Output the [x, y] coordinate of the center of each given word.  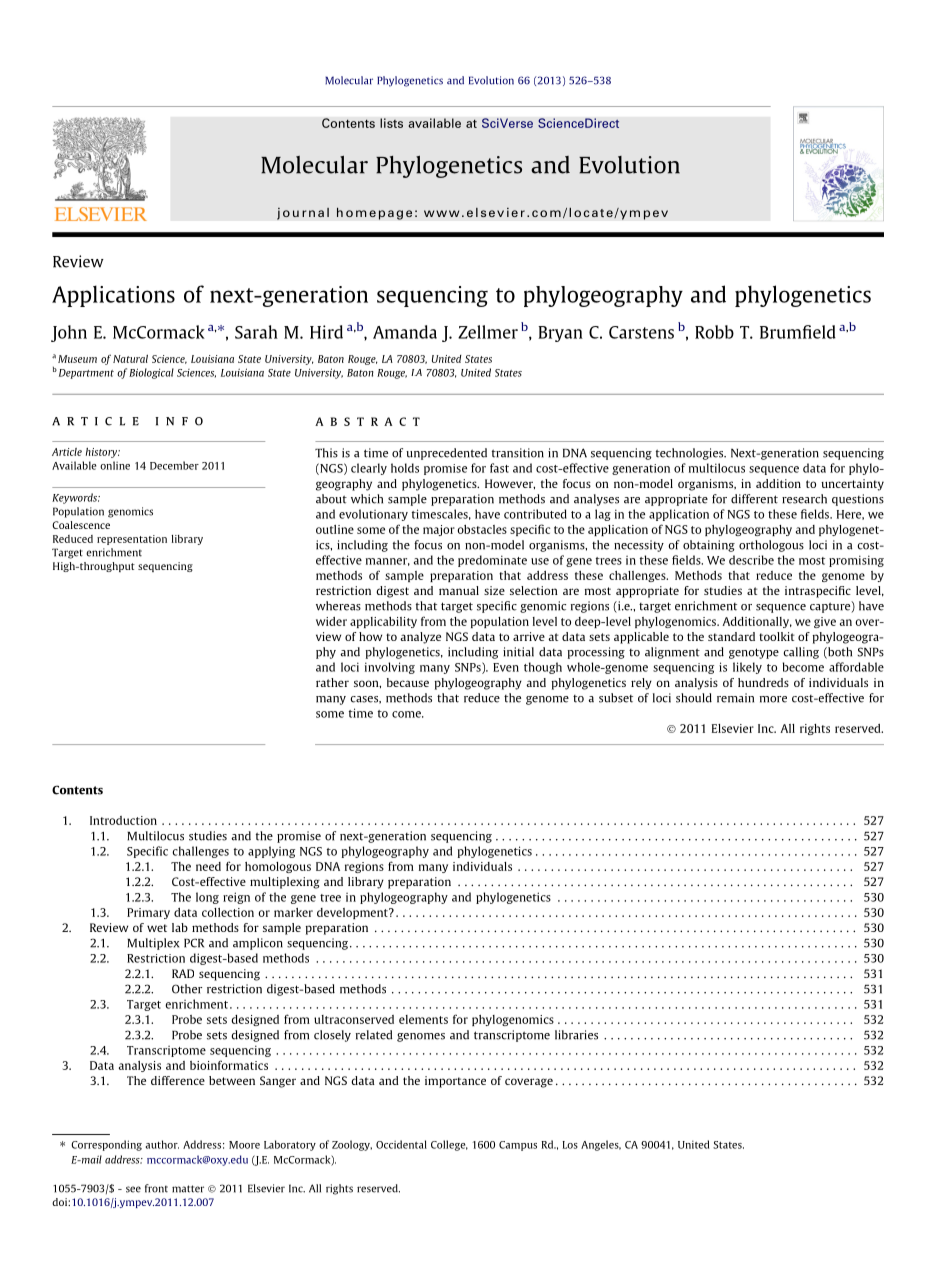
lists [391, 123]
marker [293, 912]
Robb [714, 332]
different [754, 499]
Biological [151, 373]
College [449, 1145]
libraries [576, 1035]
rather [332, 682]
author [162, 1144]
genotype [754, 653]
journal [303, 213]
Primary [148, 913]
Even [506, 667]
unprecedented [446, 454]
